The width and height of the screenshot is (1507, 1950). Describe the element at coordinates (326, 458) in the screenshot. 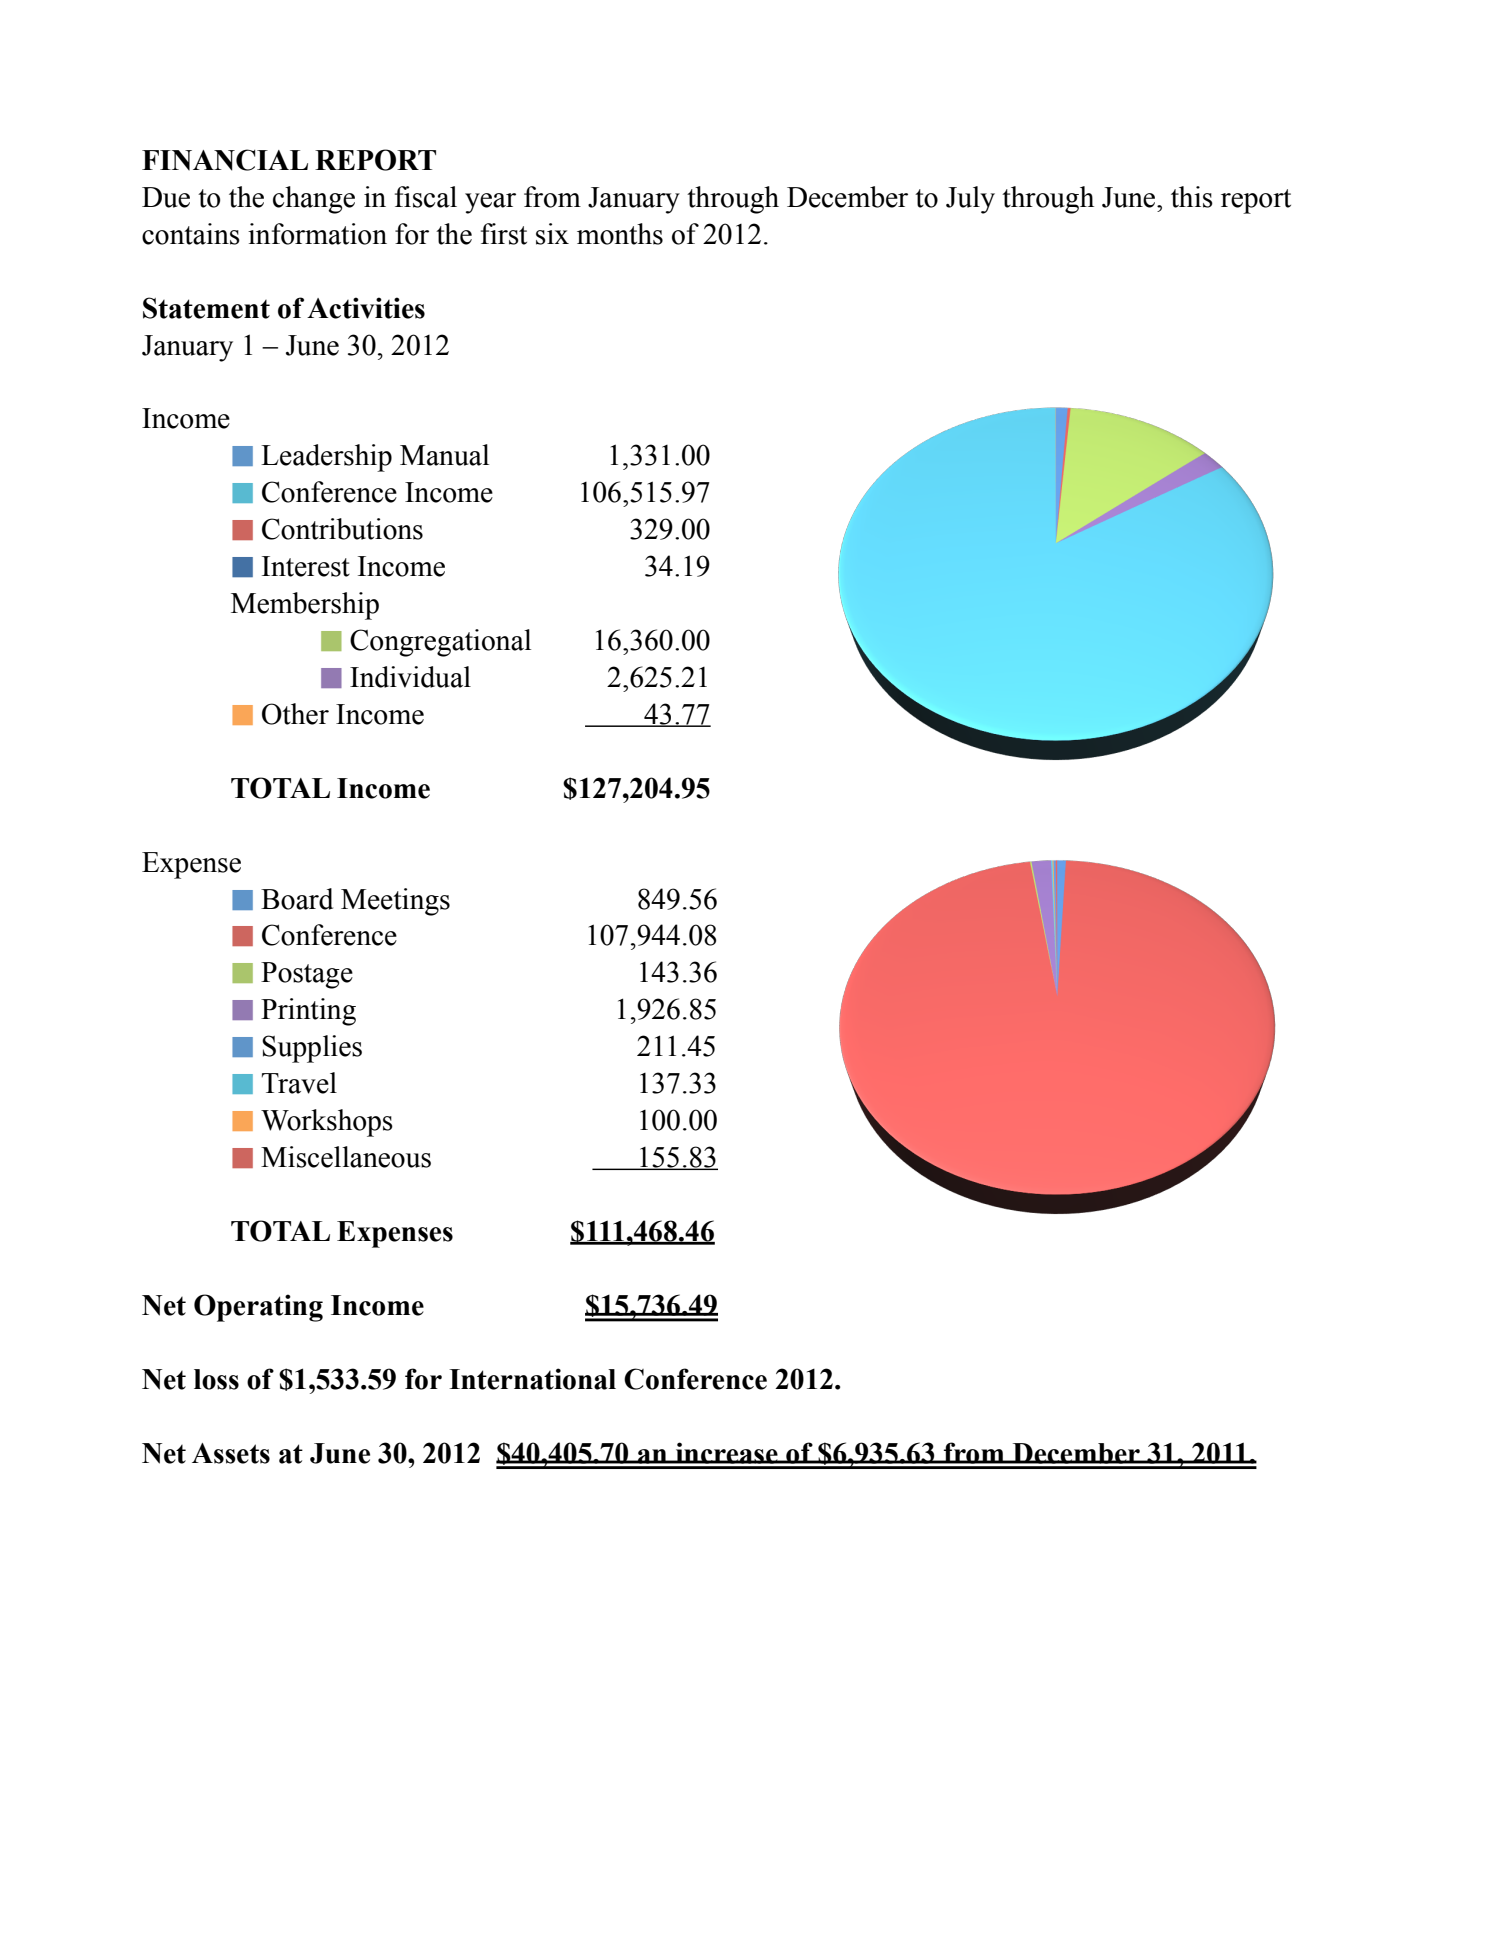

I see `Leadership` at that location.
